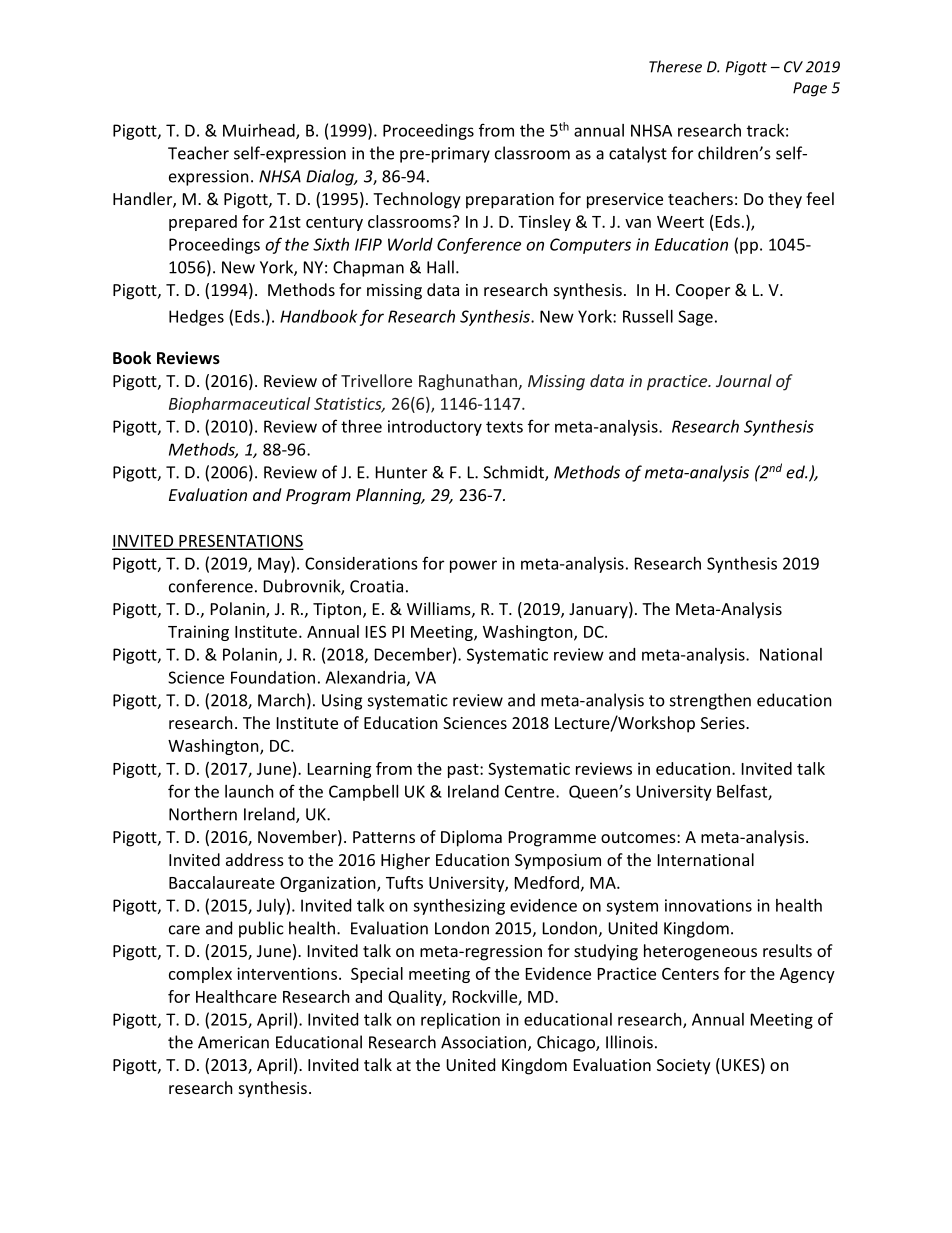 The width and height of the screenshot is (952, 1233). What do you see at coordinates (710, 701) in the screenshot?
I see `strengthen` at bounding box center [710, 701].
